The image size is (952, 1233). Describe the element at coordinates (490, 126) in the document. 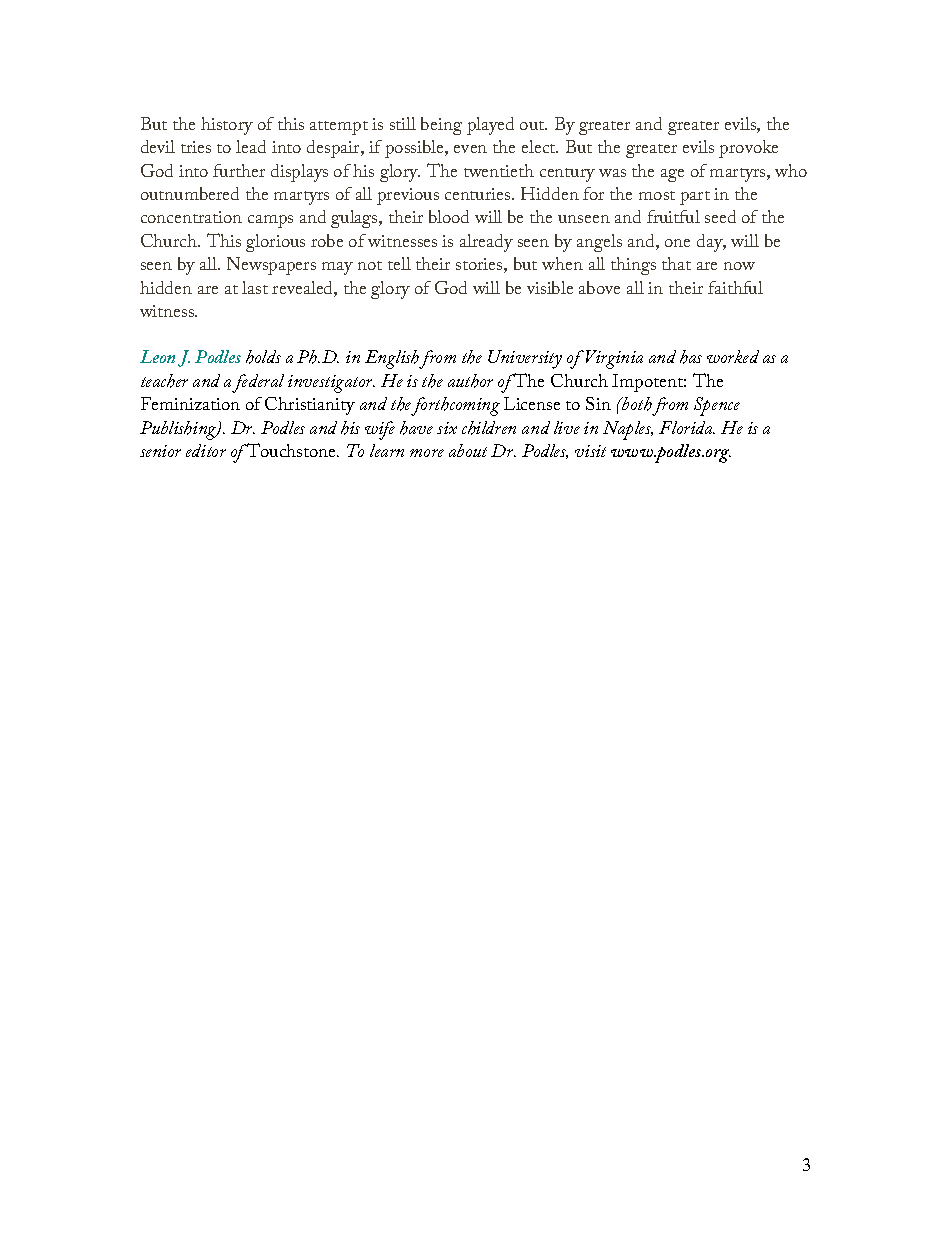

I see `played` at that location.
